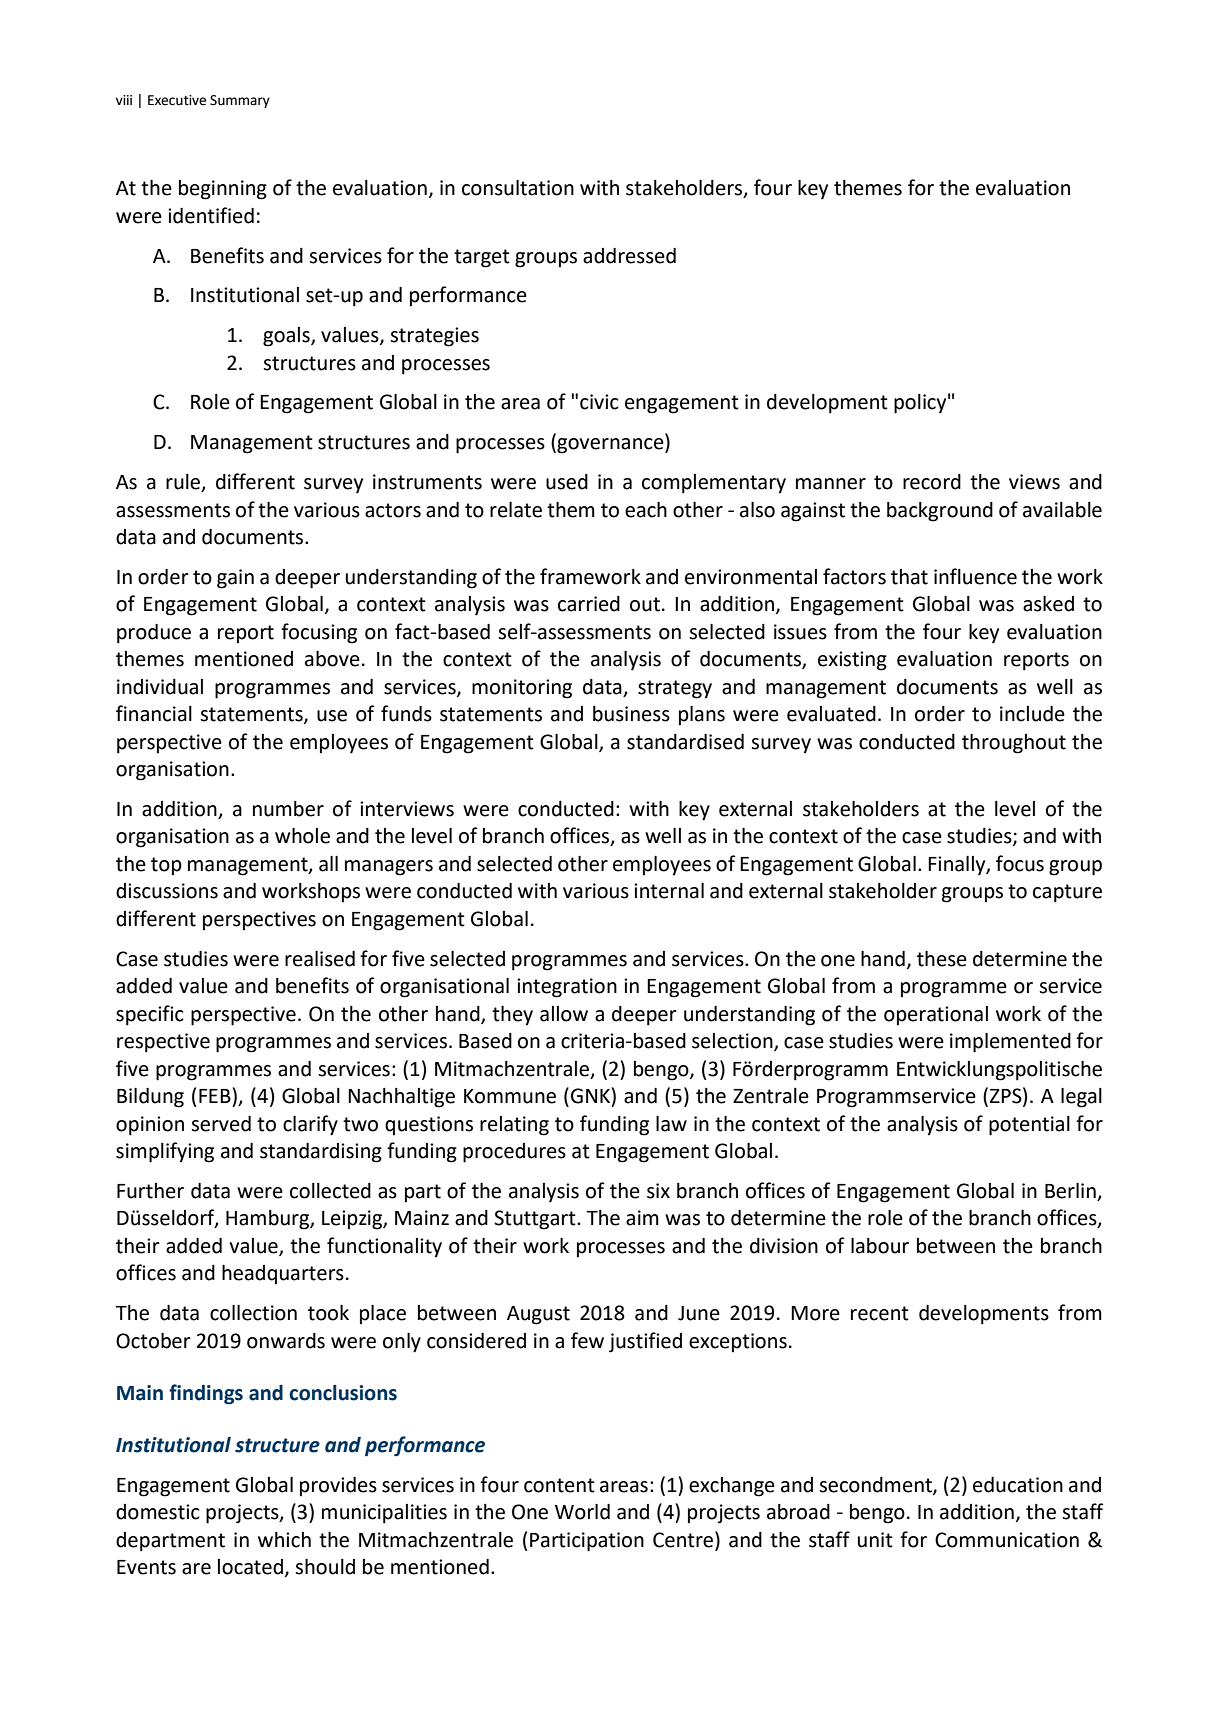 This document has height=1724, width=1219. What do you see at coordinates (567, 482) in the document?
I see `used` at bounding box center [567, 482].
